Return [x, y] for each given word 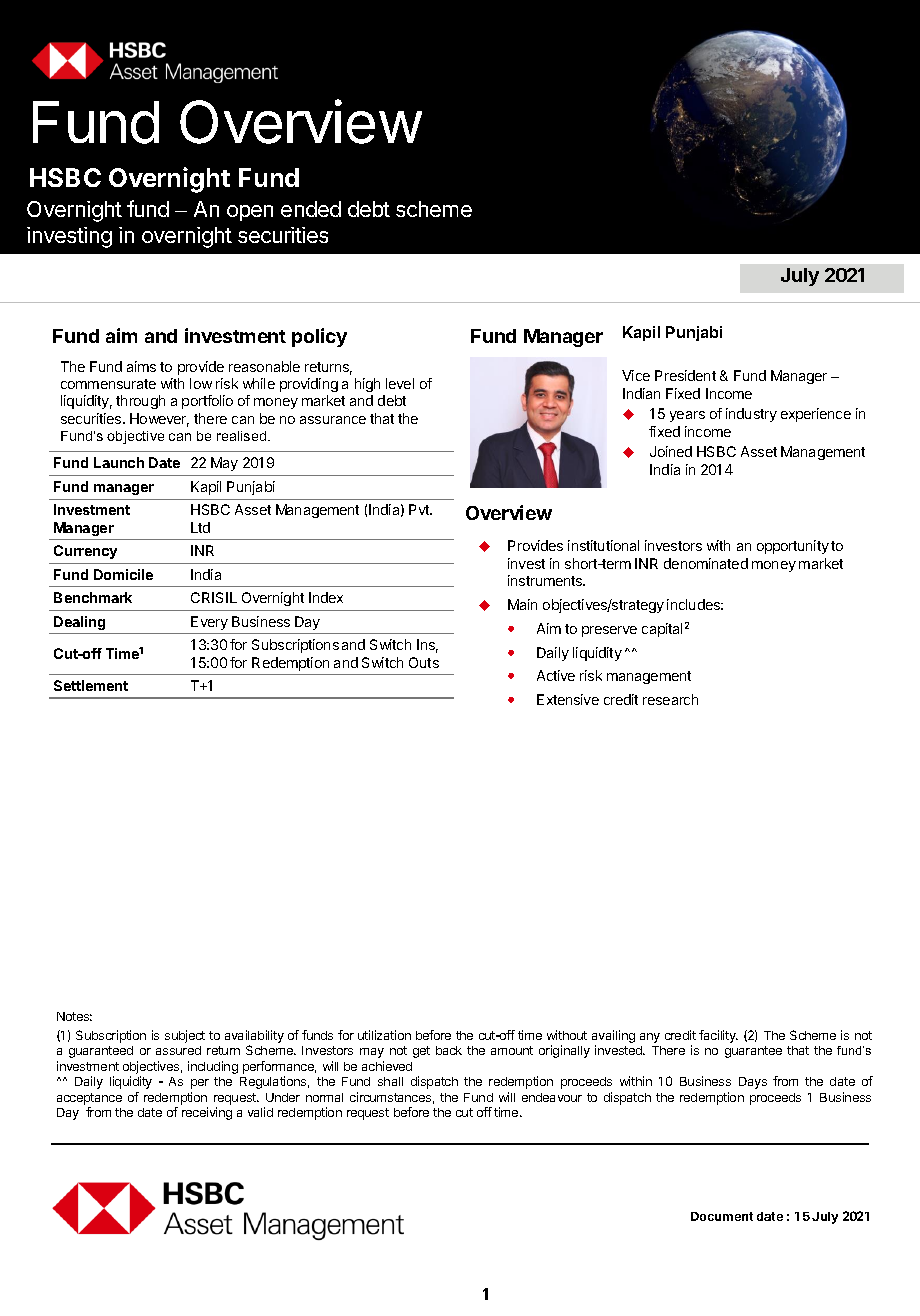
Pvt [420, 509]
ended [311, 209]
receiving [207, 1113]
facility [718, 1036]
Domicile [123, 574]
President [685, 375]
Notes [74, 1016]
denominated [706, 563]
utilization [384, 1035]
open [250, 213]
